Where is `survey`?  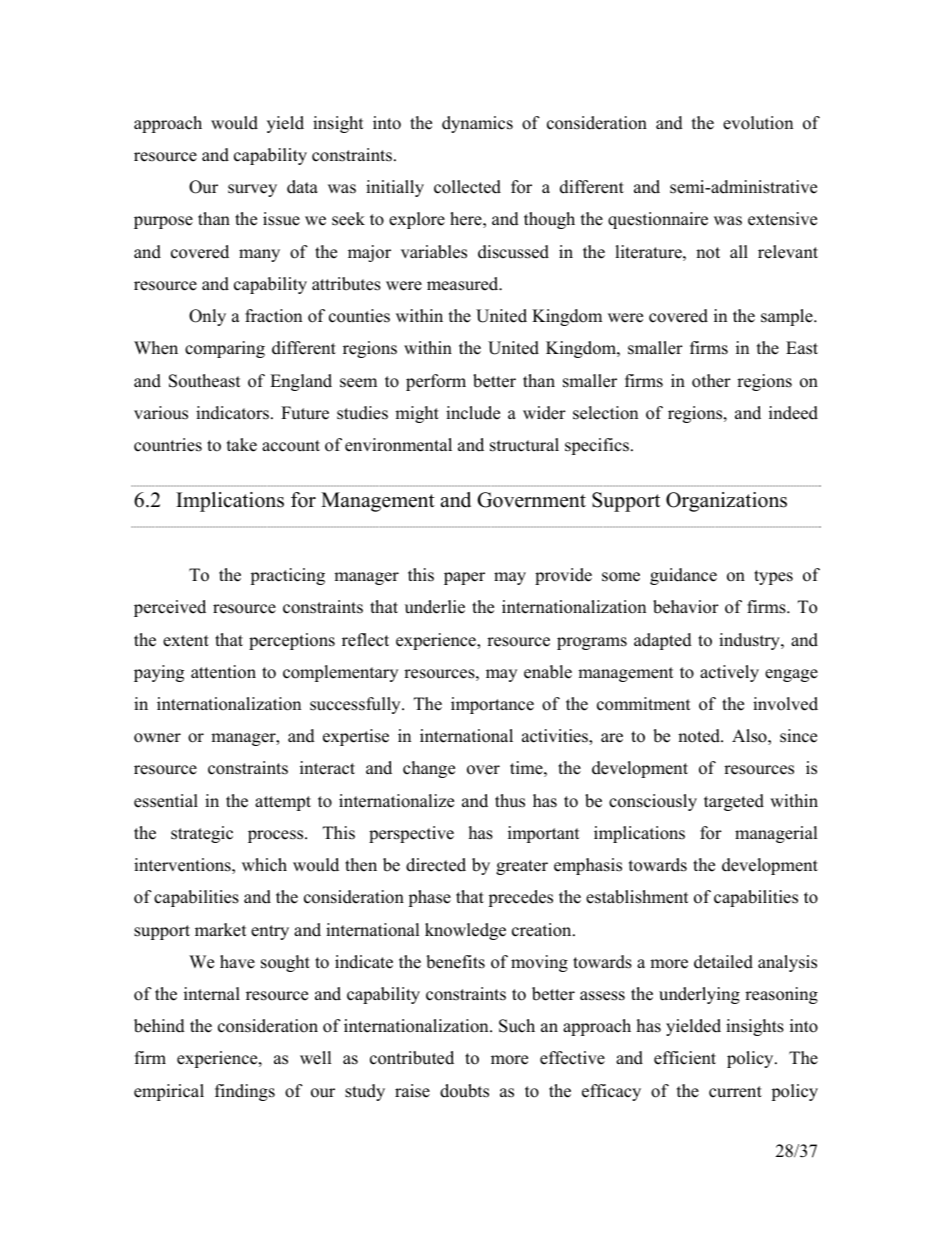 survey is located at coordinates (252, 190).
